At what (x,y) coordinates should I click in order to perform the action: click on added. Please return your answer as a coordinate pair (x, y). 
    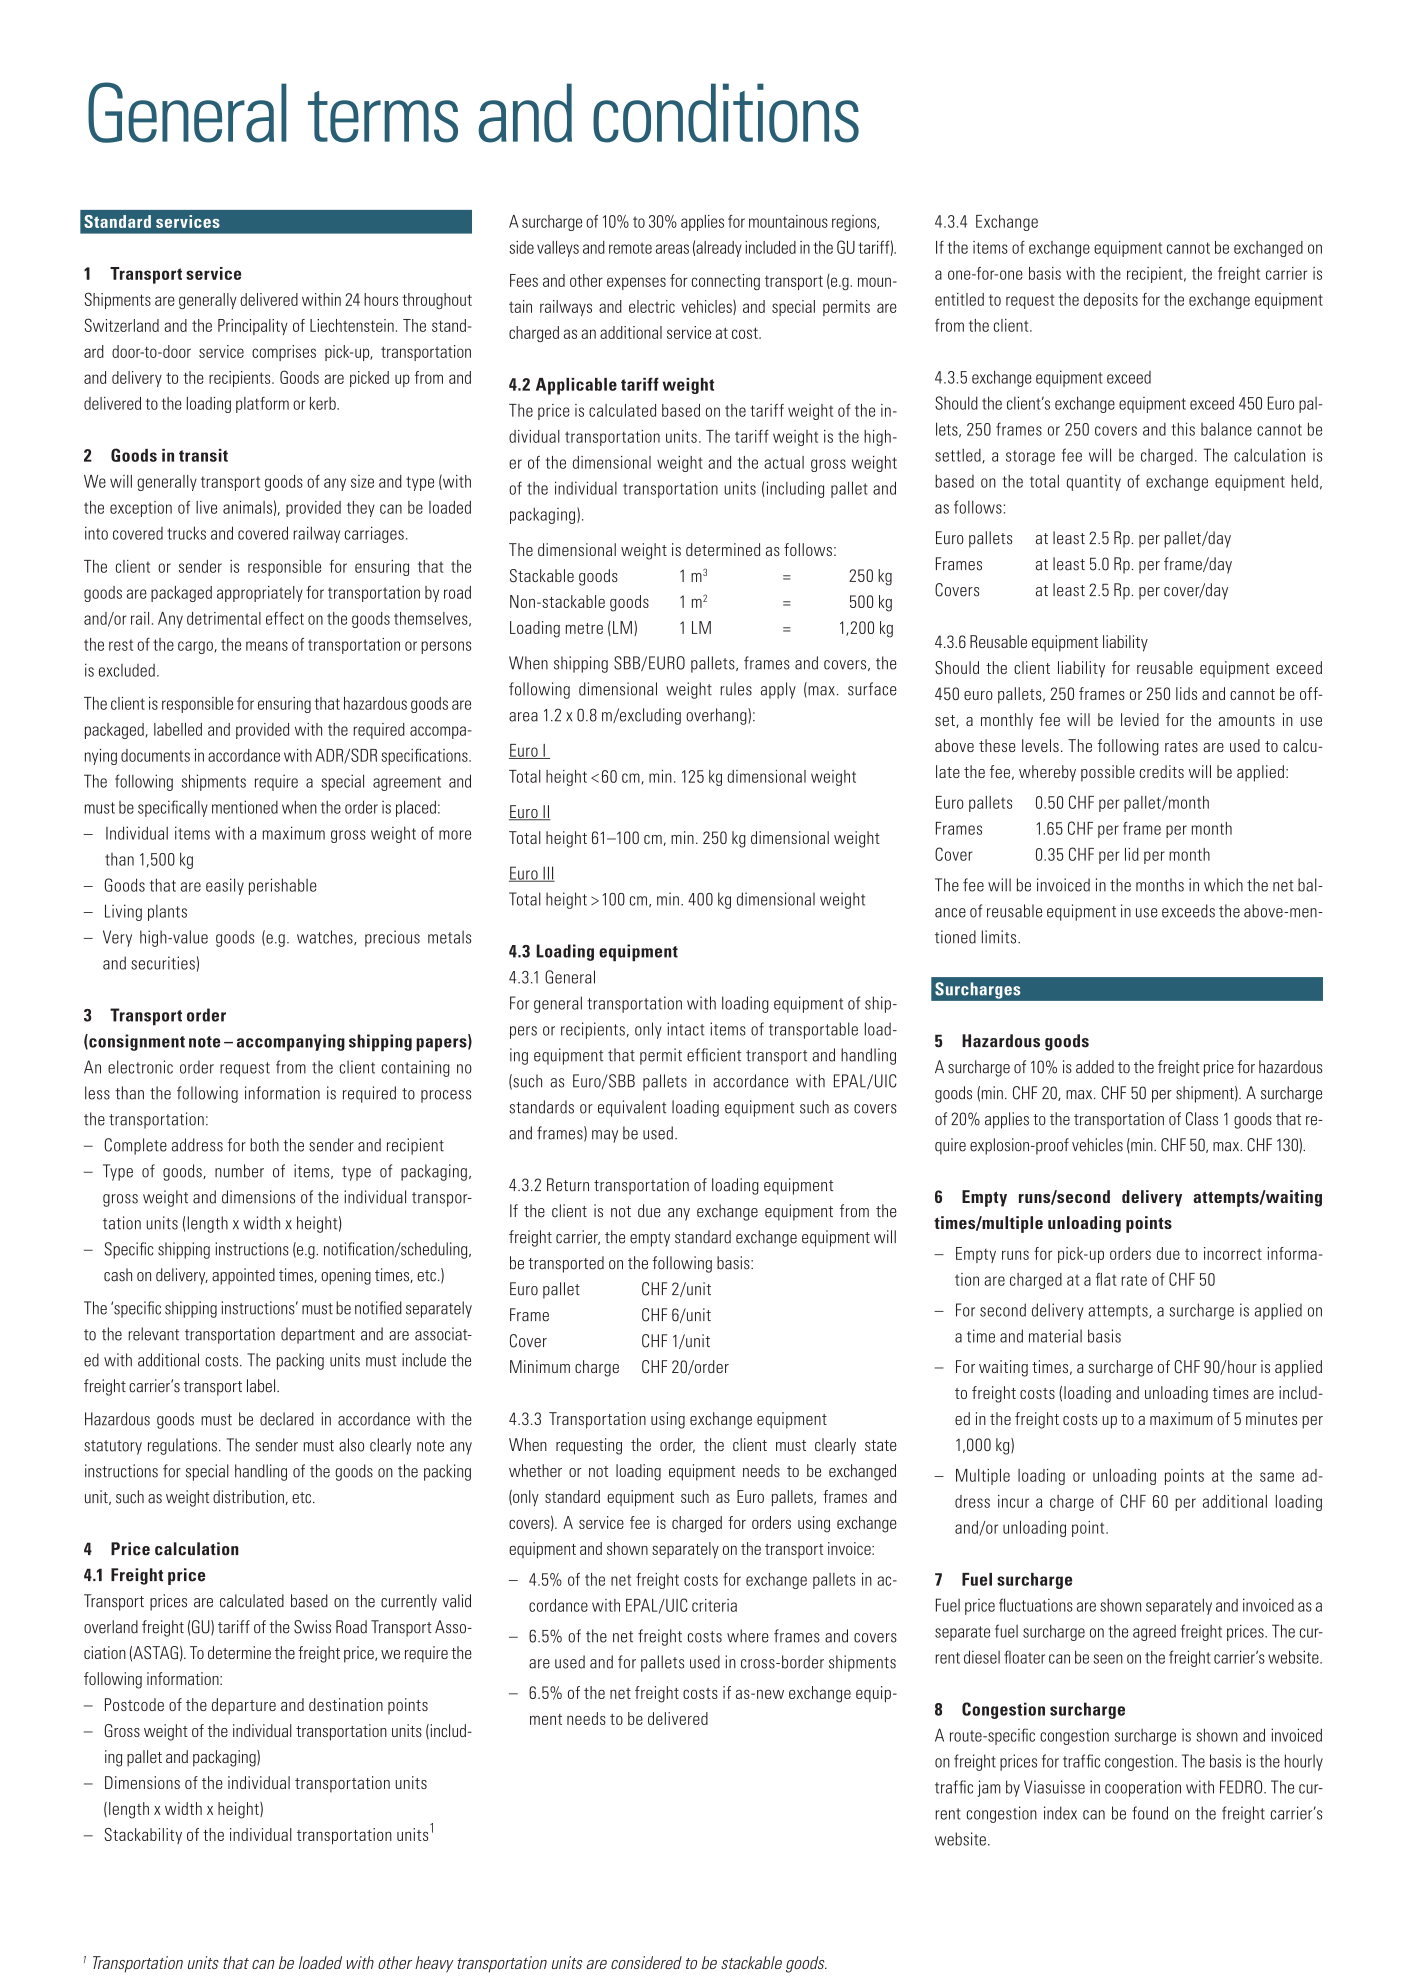
    Looking at the image, I should click on (1095, 1067).
